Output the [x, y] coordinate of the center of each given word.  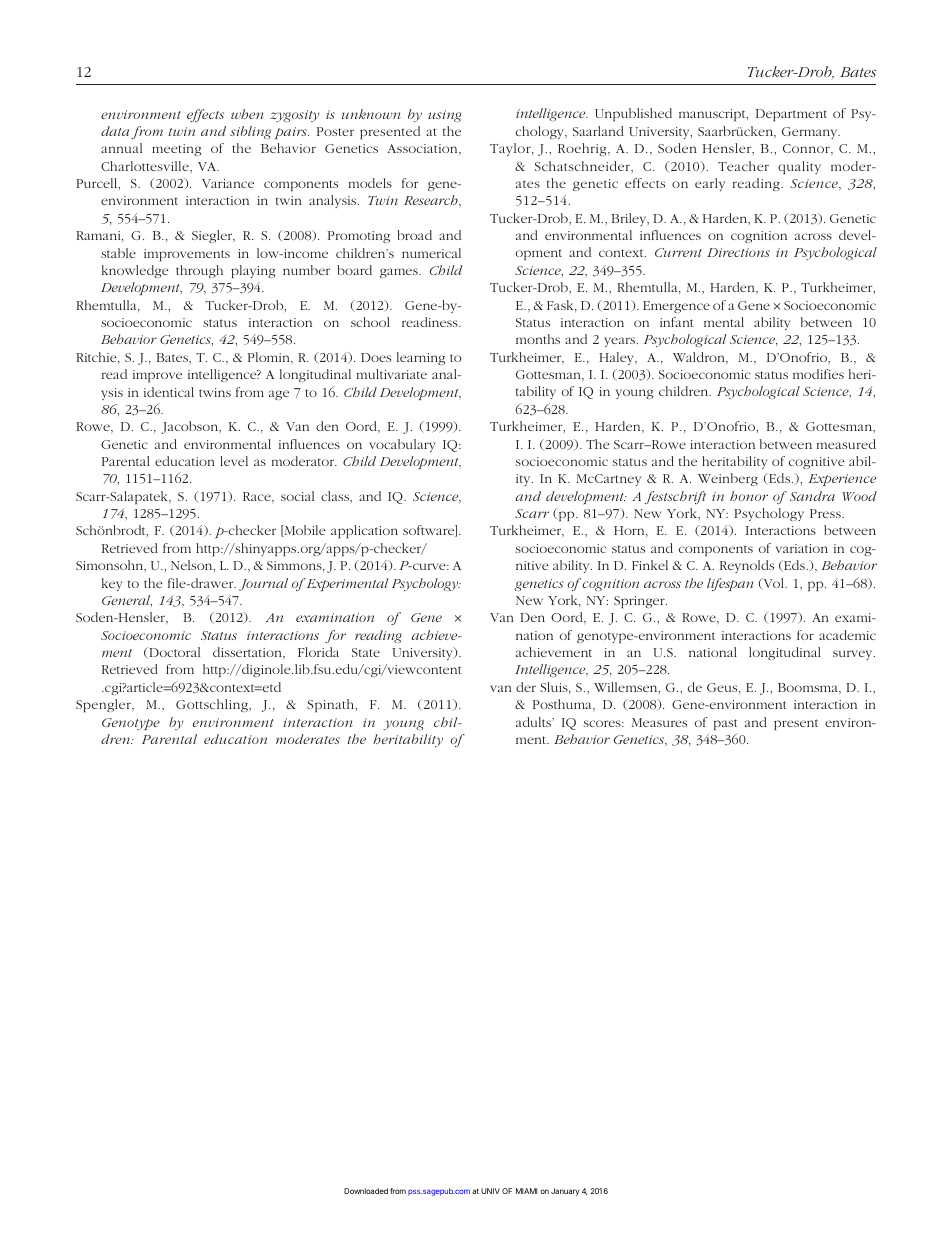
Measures [659, 722]
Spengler [104, 705]
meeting [176, 150]
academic [847, 635]
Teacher [743, 166]
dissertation [248, 652]
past [725, 724]
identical [169, 392]
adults [535, 722]
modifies [818, 374]
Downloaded [366, 1191]
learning [421, 358]
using [444, 116]
